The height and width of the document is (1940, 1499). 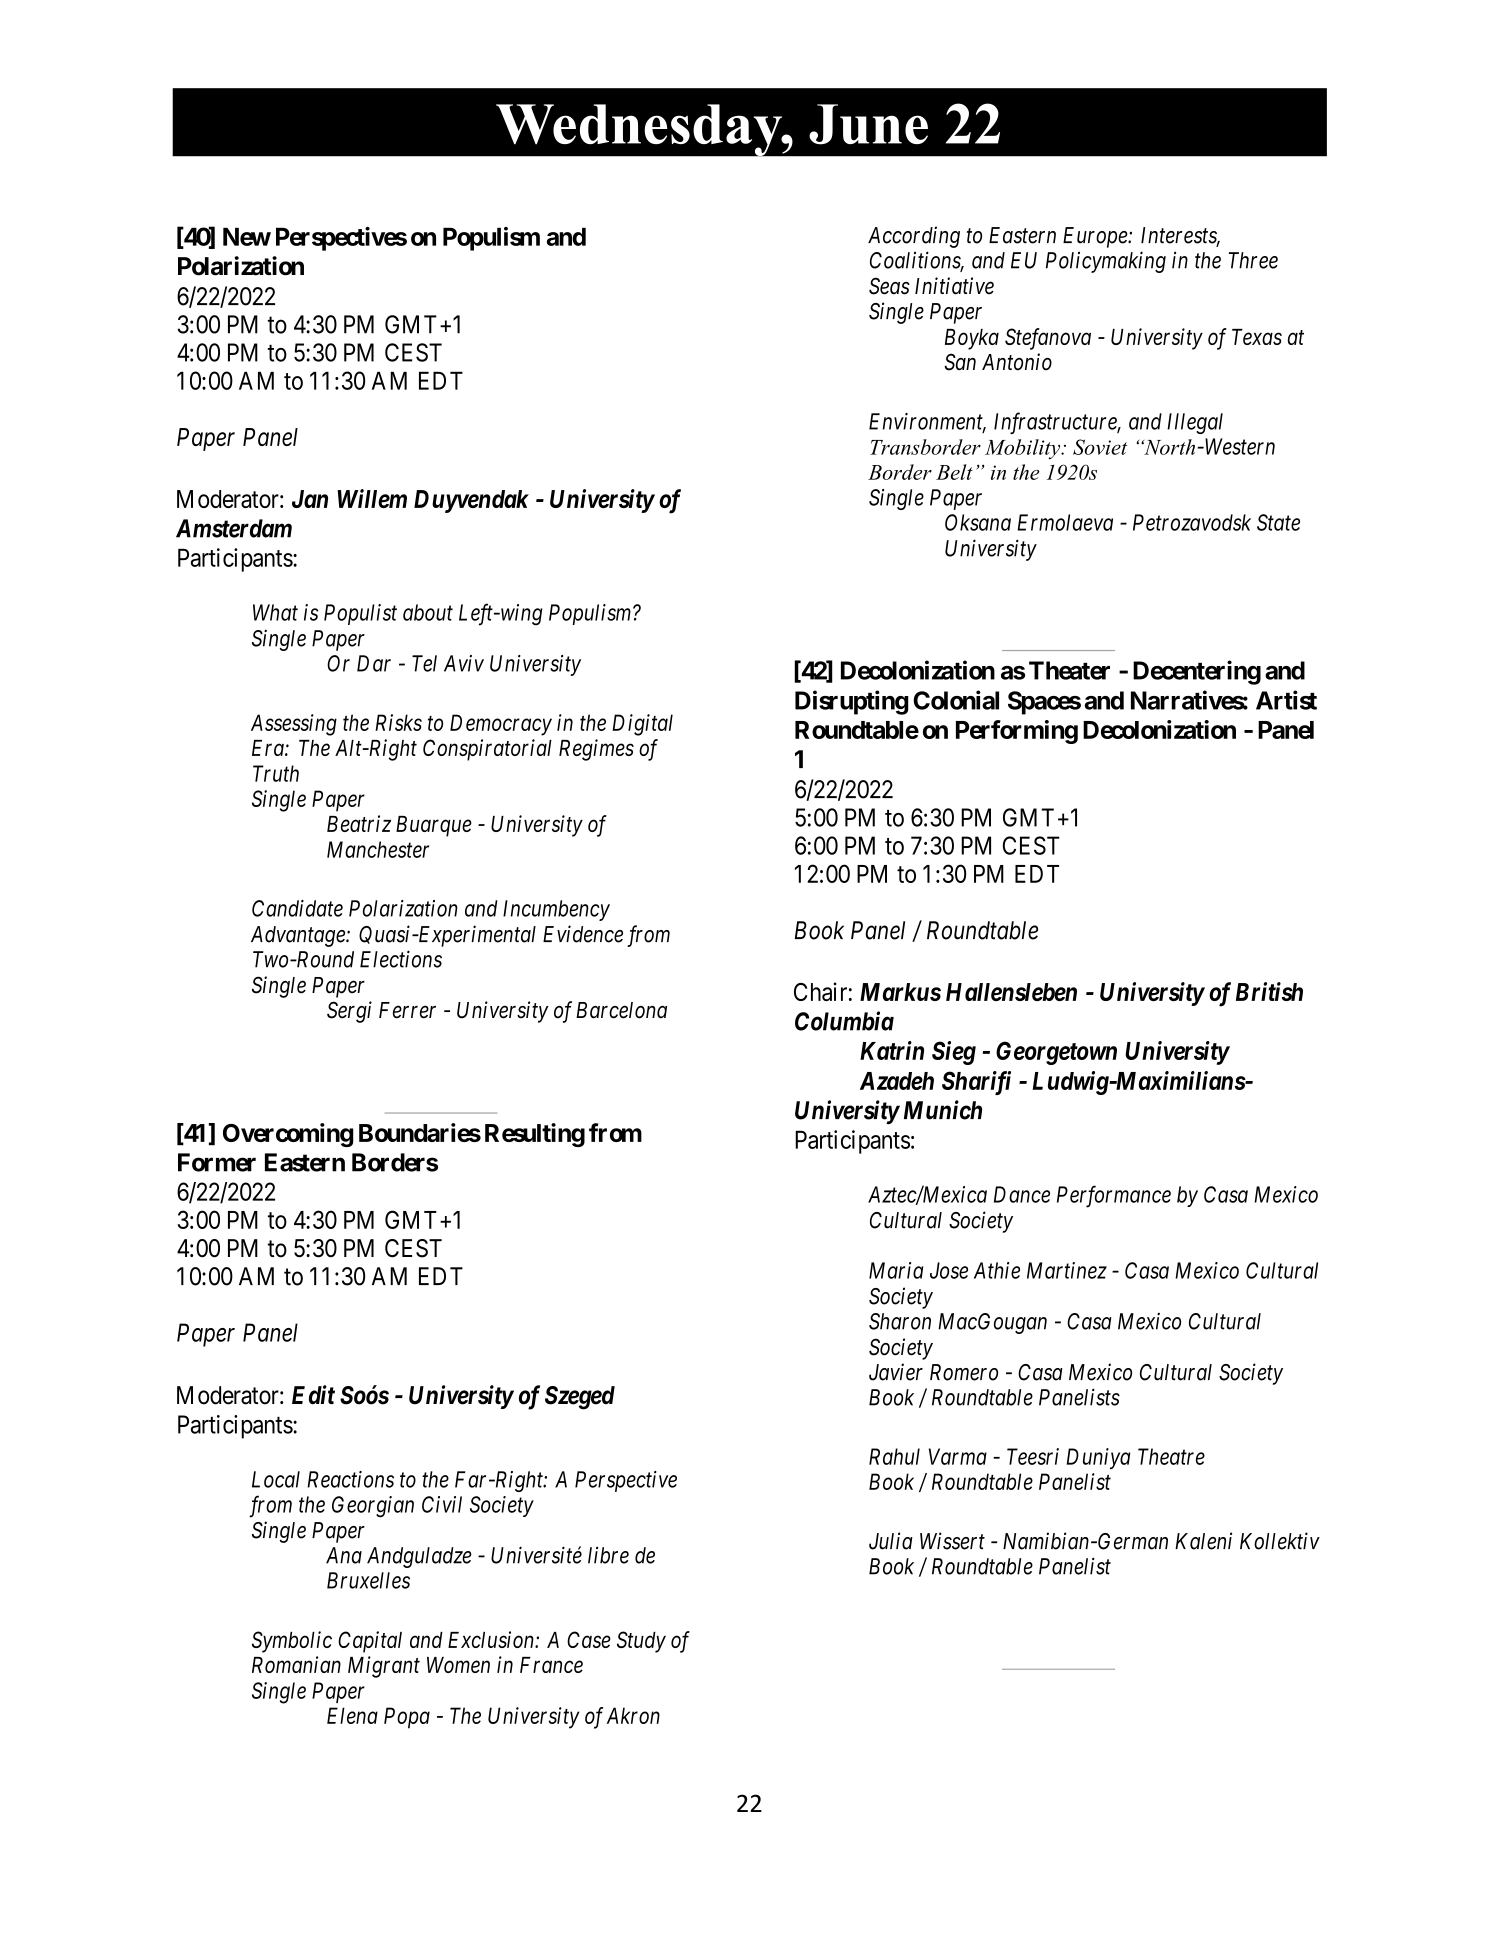 I want to click on Populist, so click(x=360, y=614).
